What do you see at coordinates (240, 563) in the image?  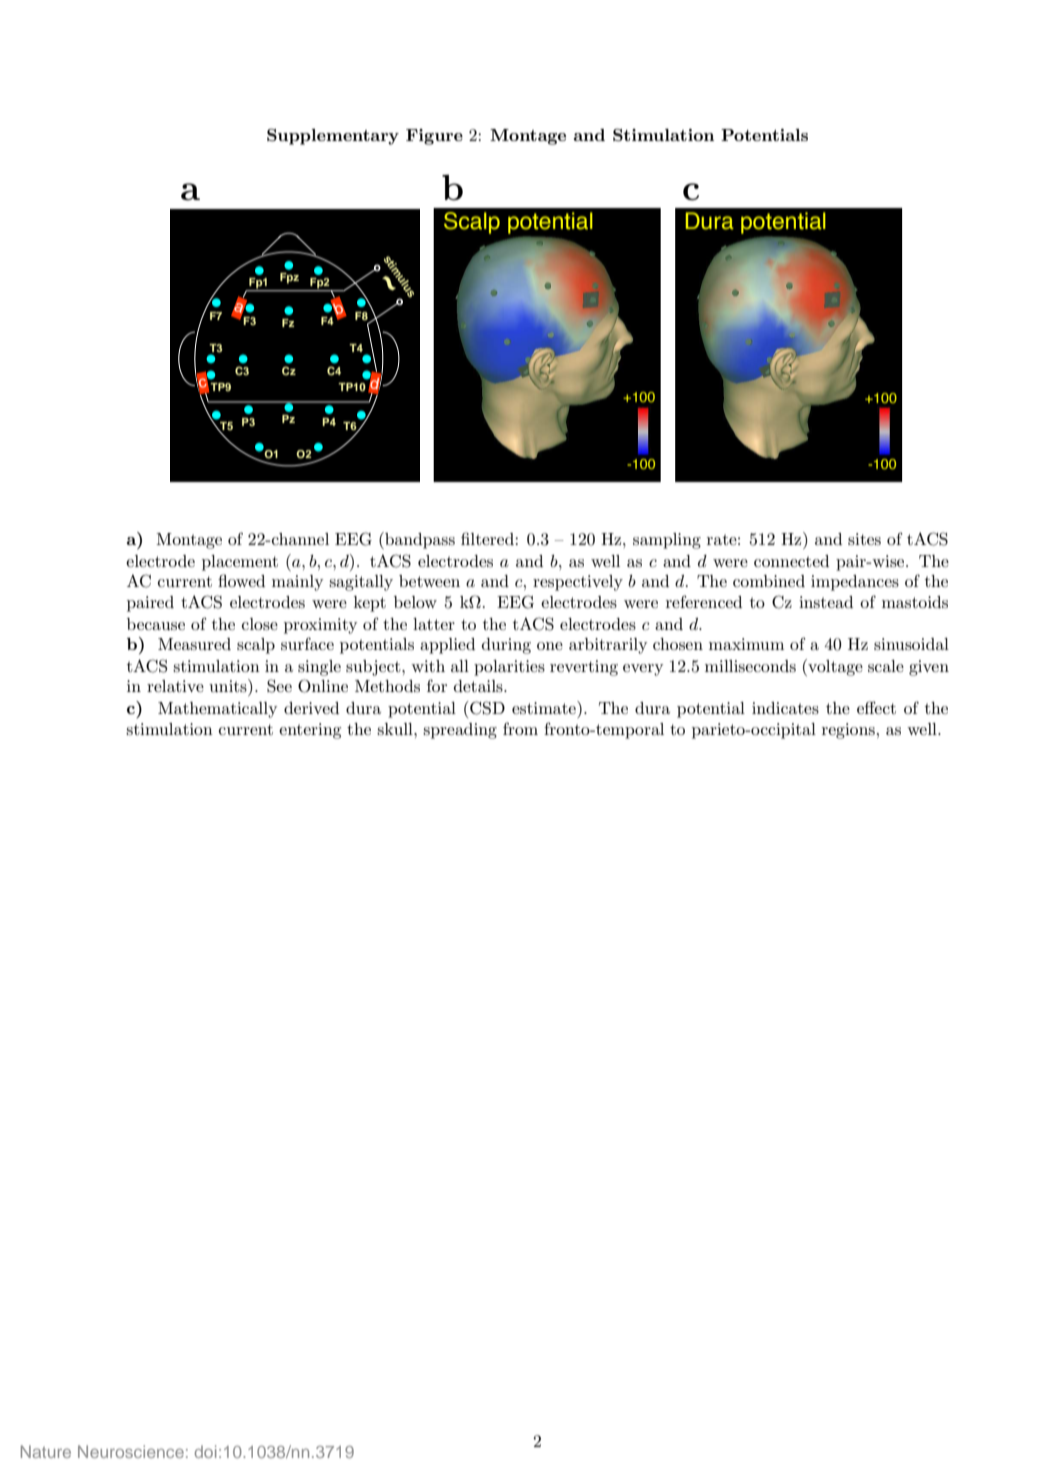 I see `placement` at bounding box center [240, 563].
